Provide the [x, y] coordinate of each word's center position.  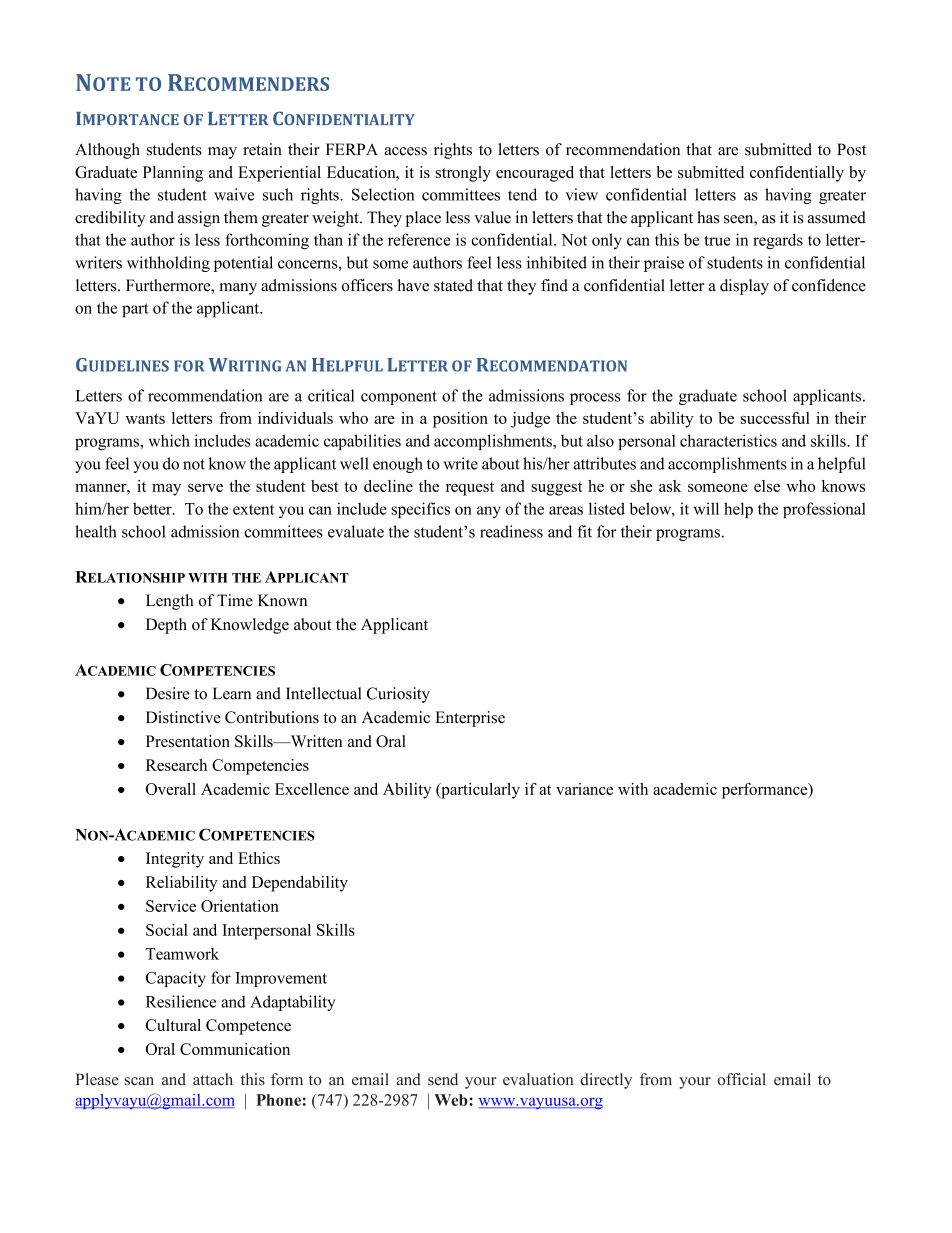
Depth [166, 626]
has [708, 217]
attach [213, 1079]
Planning [173, 174]
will [706, 508]
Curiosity [398, 695]
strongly [463, 174]
